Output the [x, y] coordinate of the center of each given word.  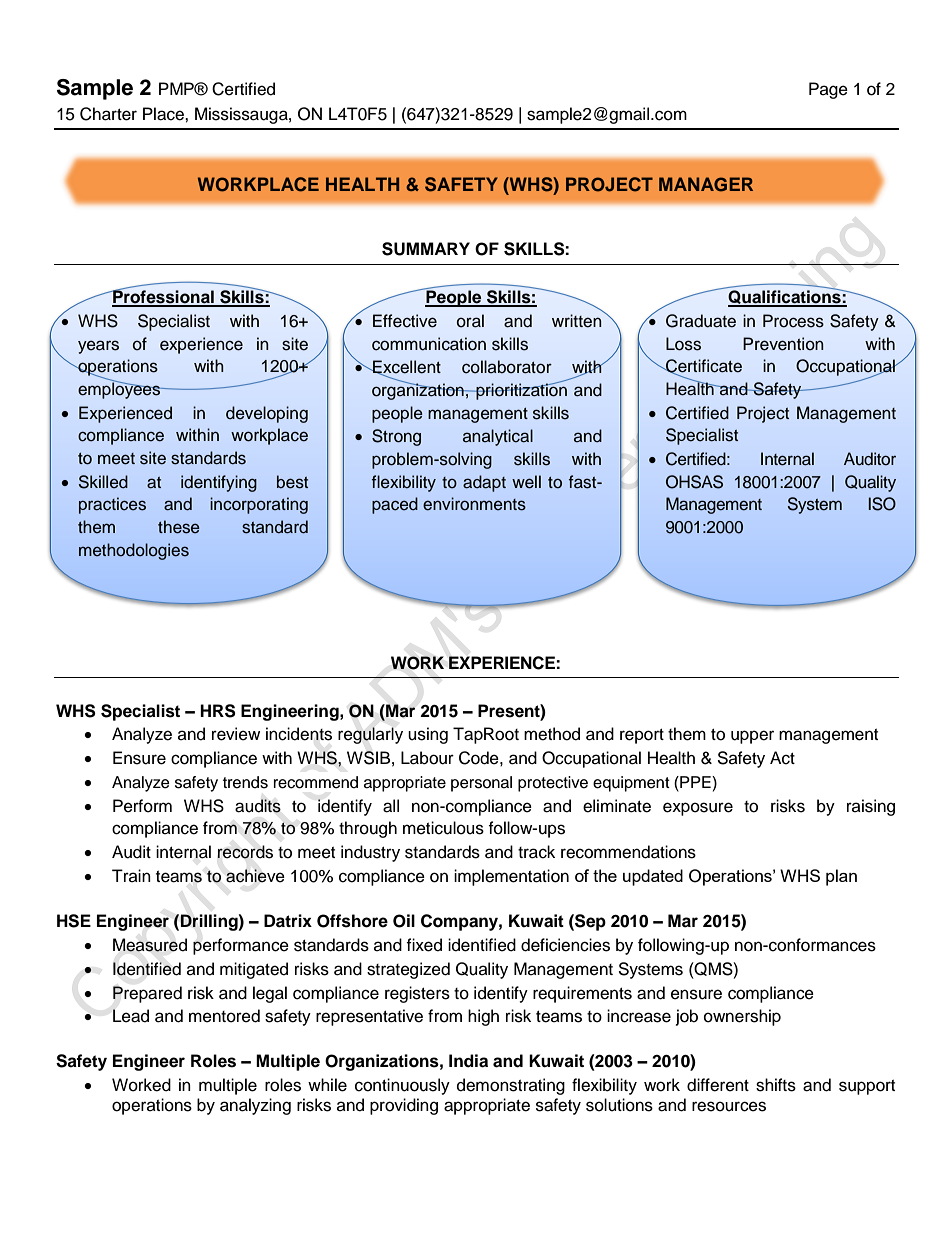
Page [828, 90]
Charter [108, 114]
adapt [484, 483]
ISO [882, 504]
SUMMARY [426, 249]
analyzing [255, 1106]
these [179, 527]
